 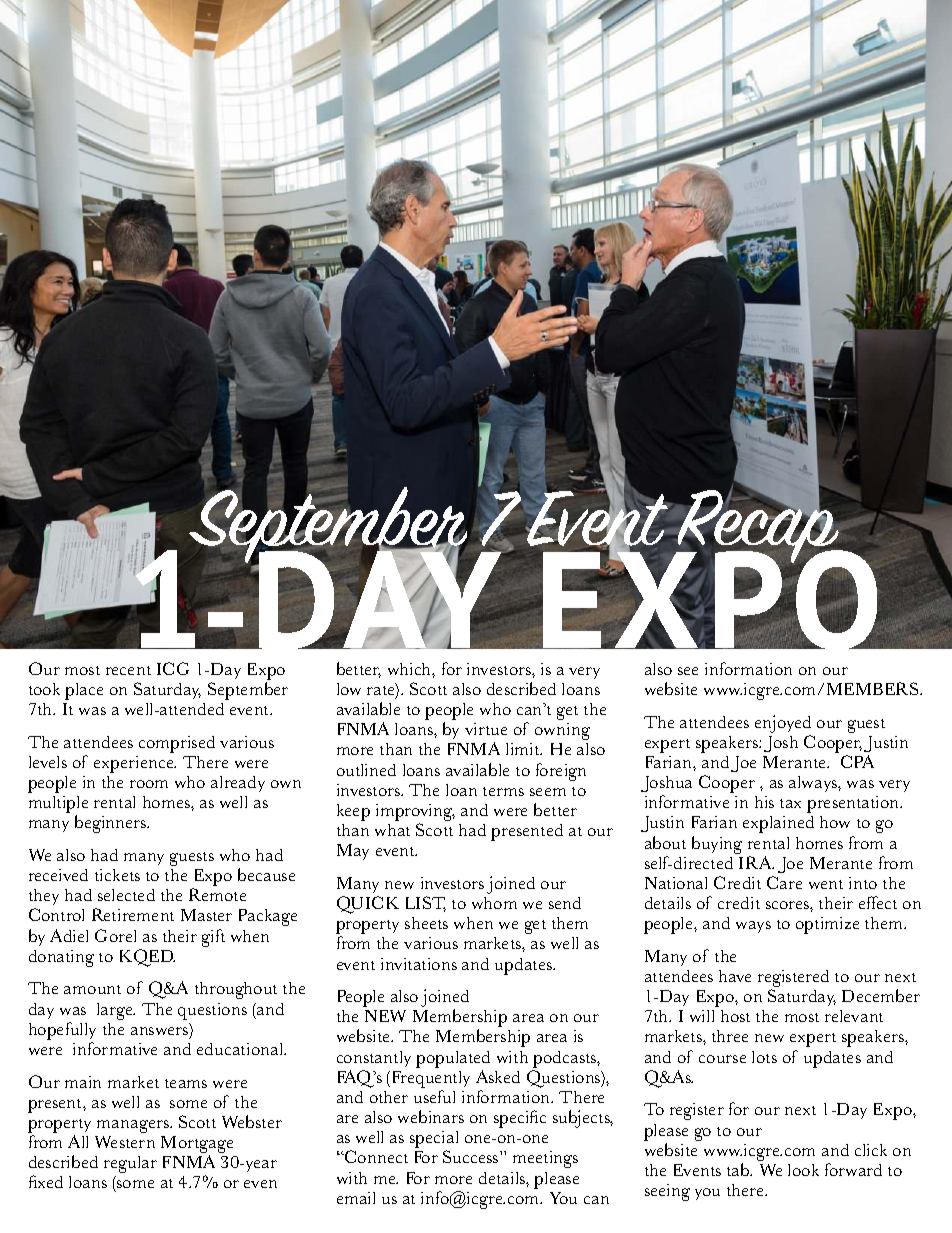 I want to click on optimize, so click(x=827, y=925).
